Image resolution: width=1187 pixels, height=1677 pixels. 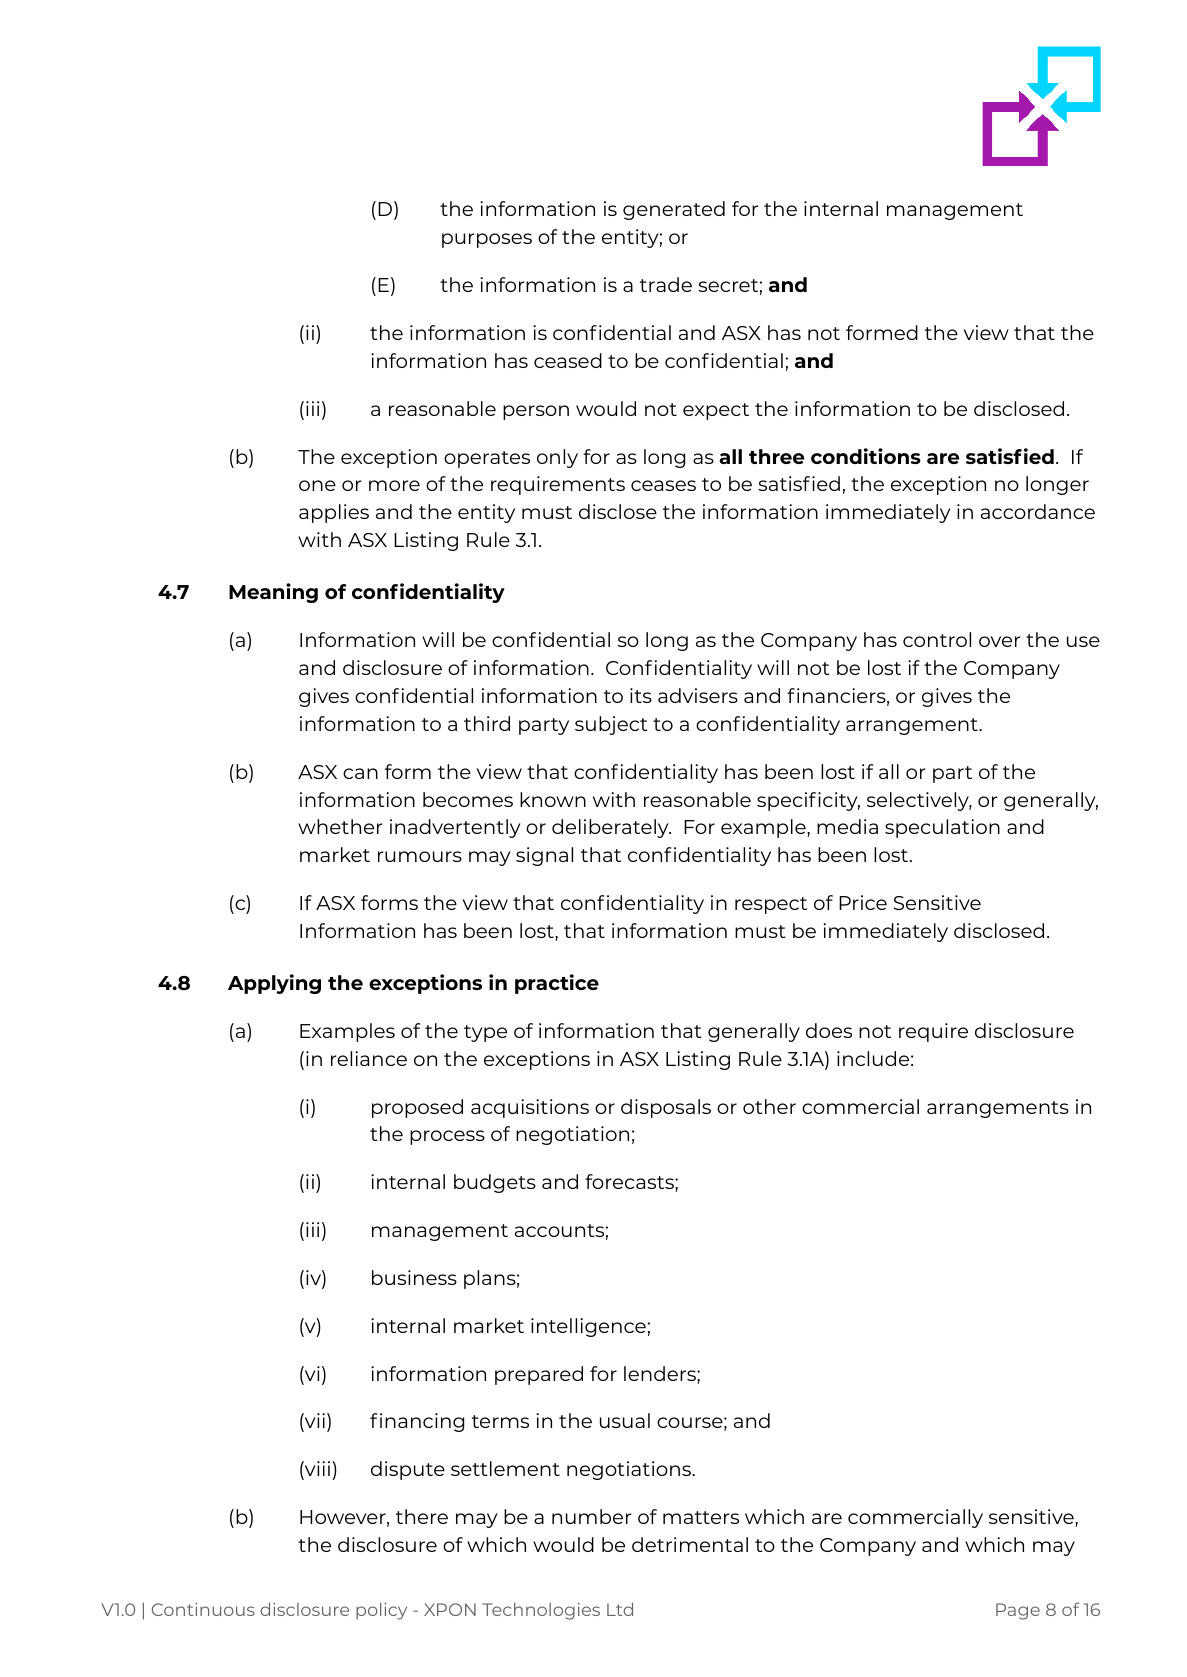 I want to click on deliberately, so click(x=611, y=828).
